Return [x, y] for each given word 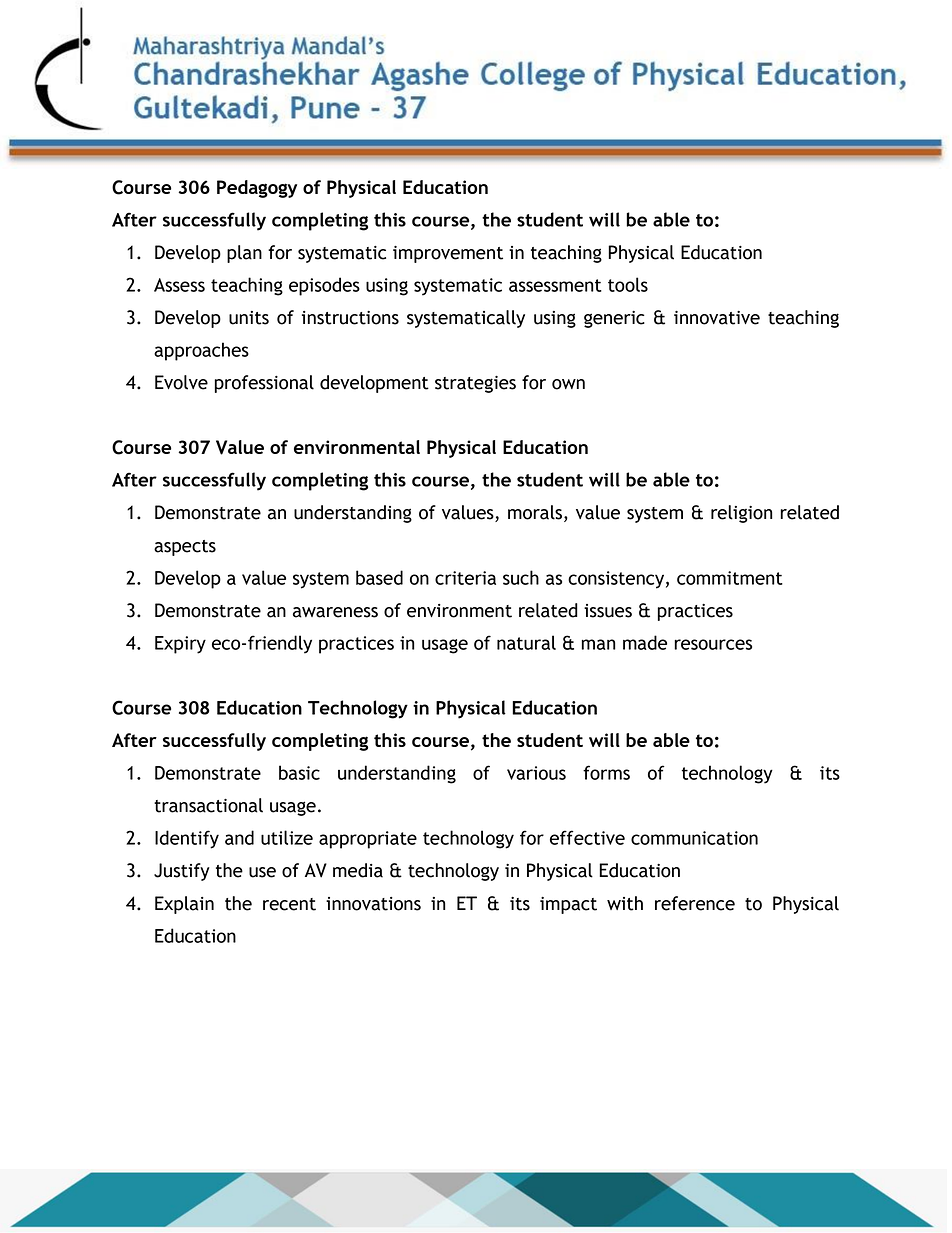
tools [628, 284]
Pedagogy [257, 189]
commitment [730, 578]
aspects [185, 548]
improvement [448, 254]
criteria [465, 578]
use [262, 872]
